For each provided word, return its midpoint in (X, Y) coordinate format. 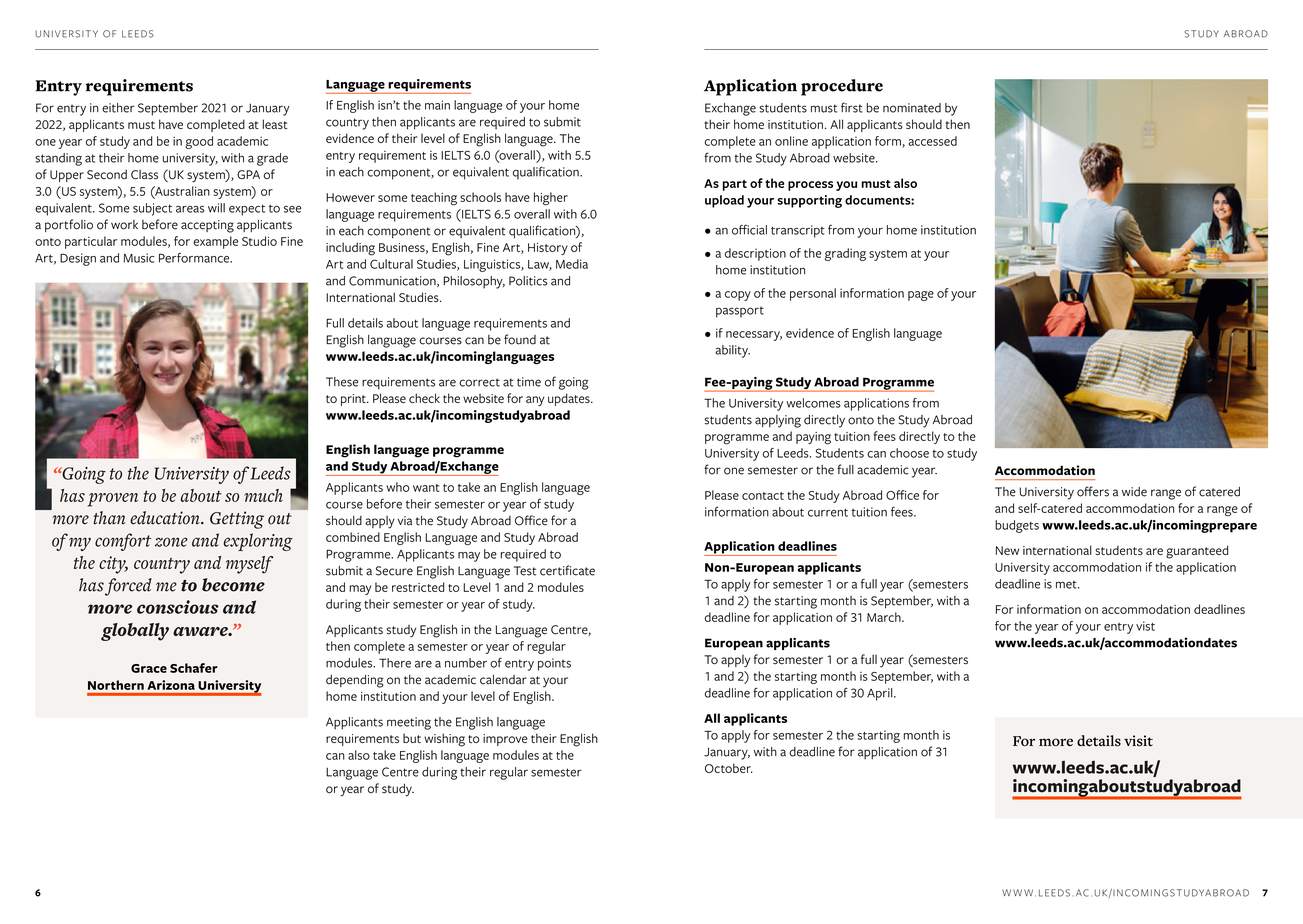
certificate (567, 570)
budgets (1017, 526)
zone (171, 542)
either (118, 108)
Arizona (171, 685)
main (437, 105)
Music (138, 258)
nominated (912, 108)
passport (740, 312)
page (921, 296)
